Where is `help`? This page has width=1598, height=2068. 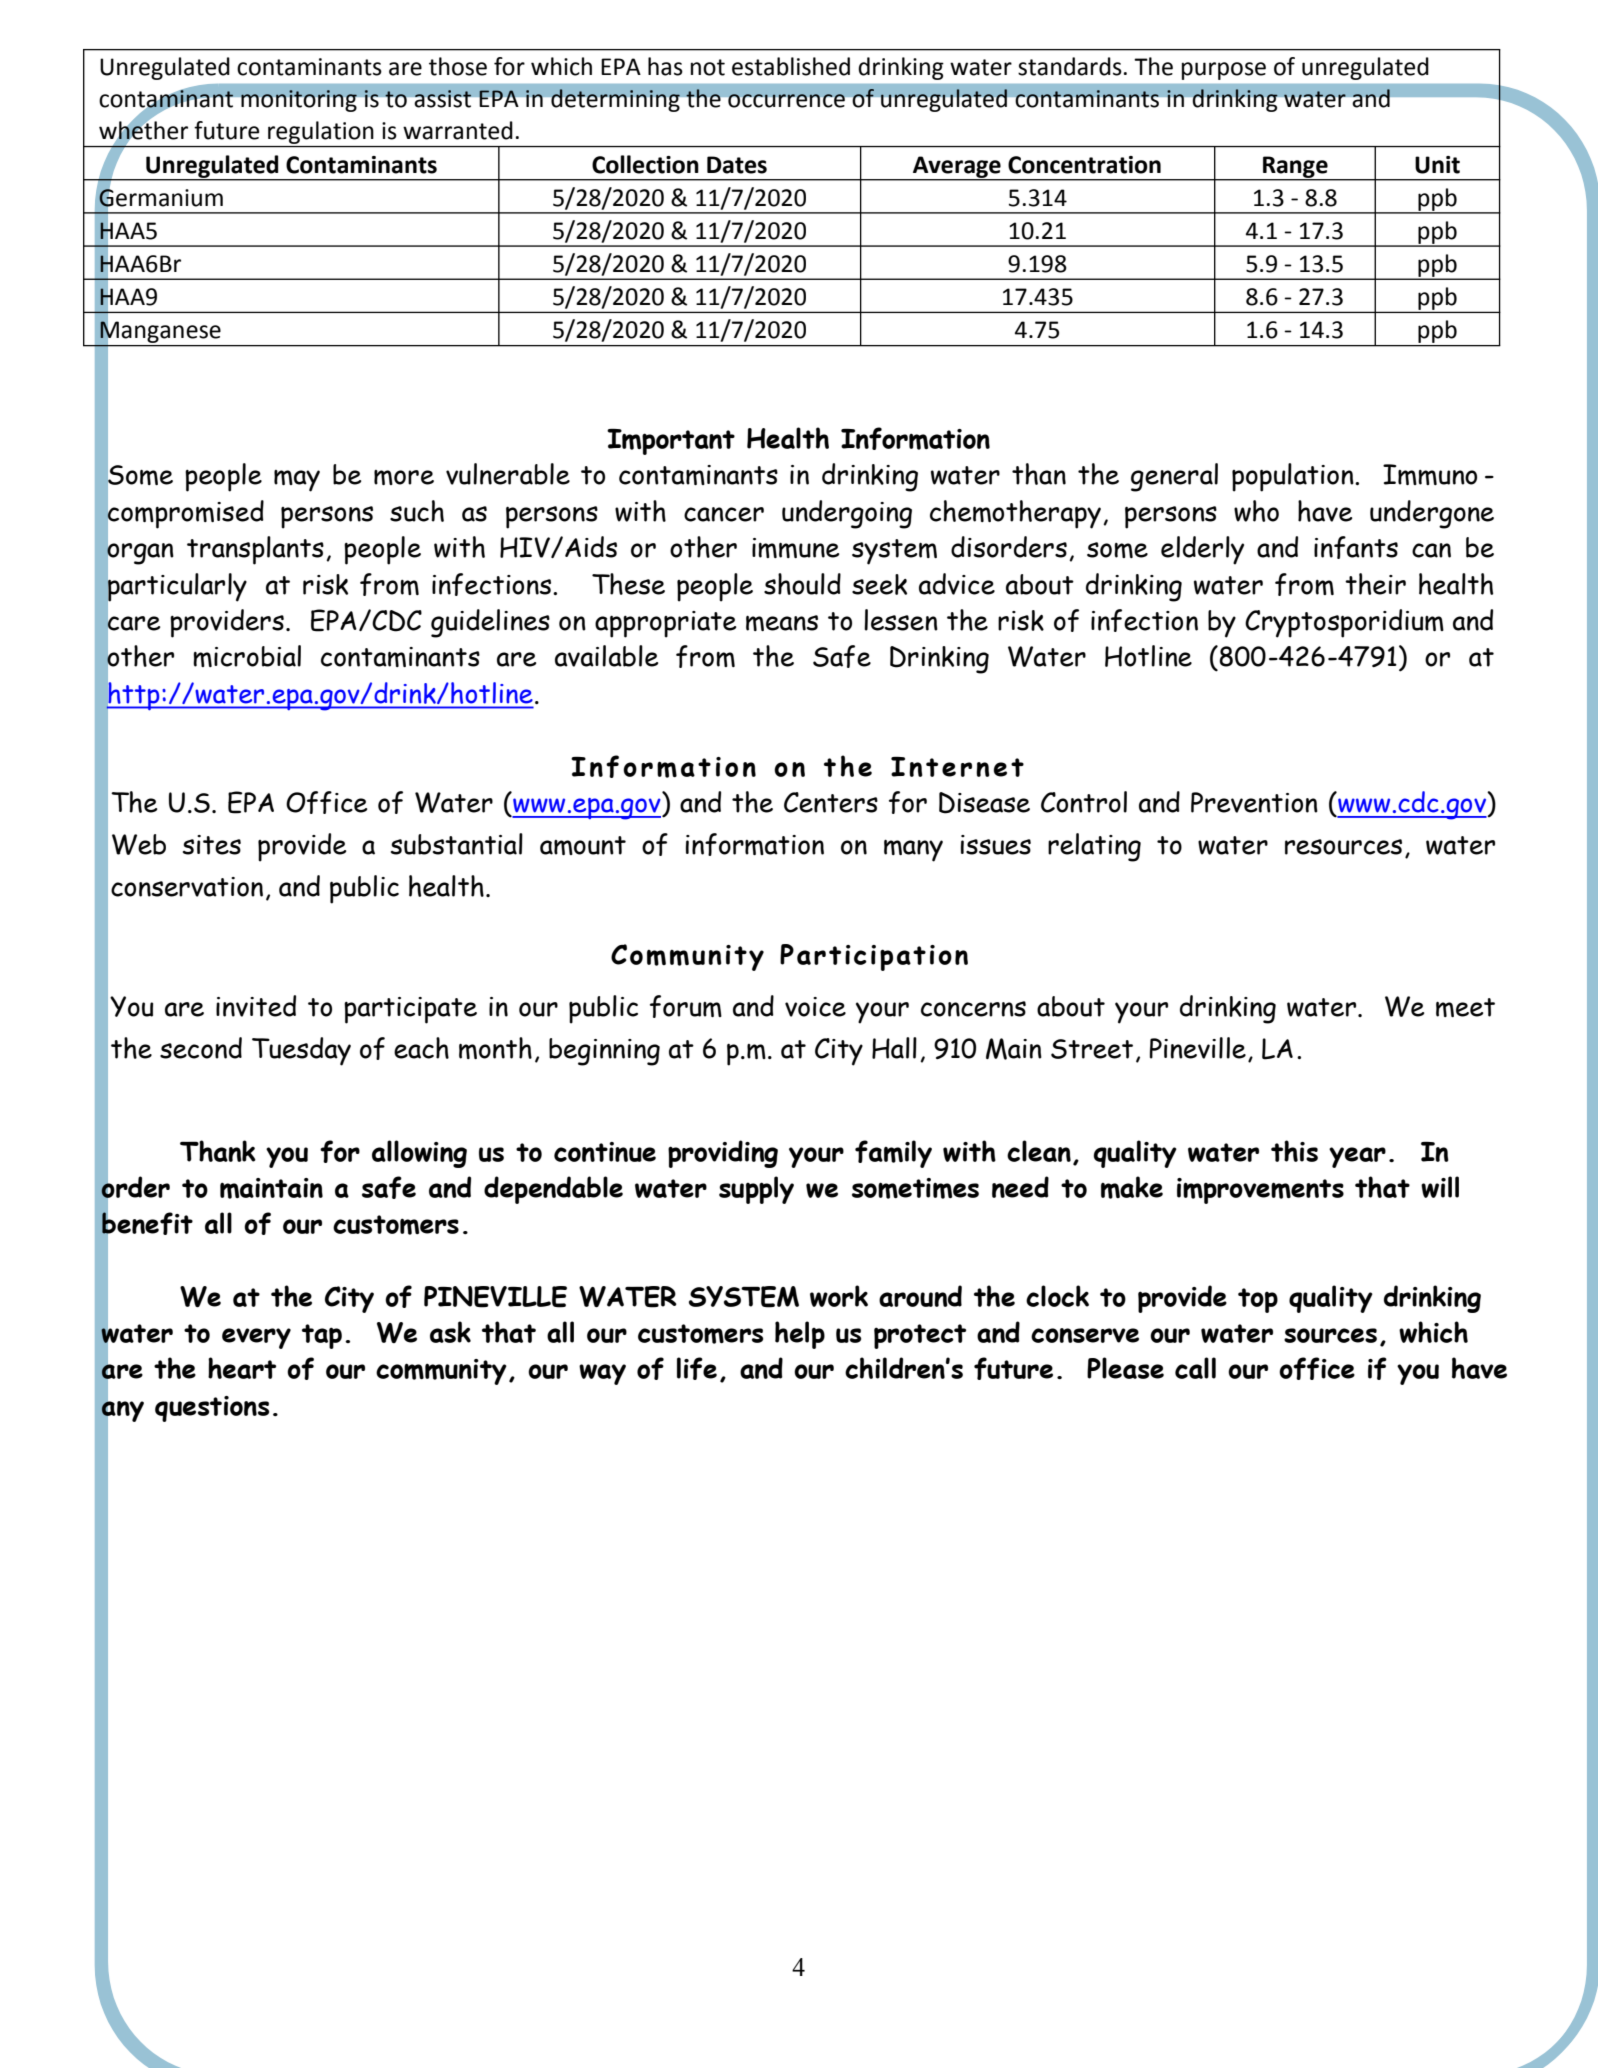
help is located at coordinates (800, 1335).
